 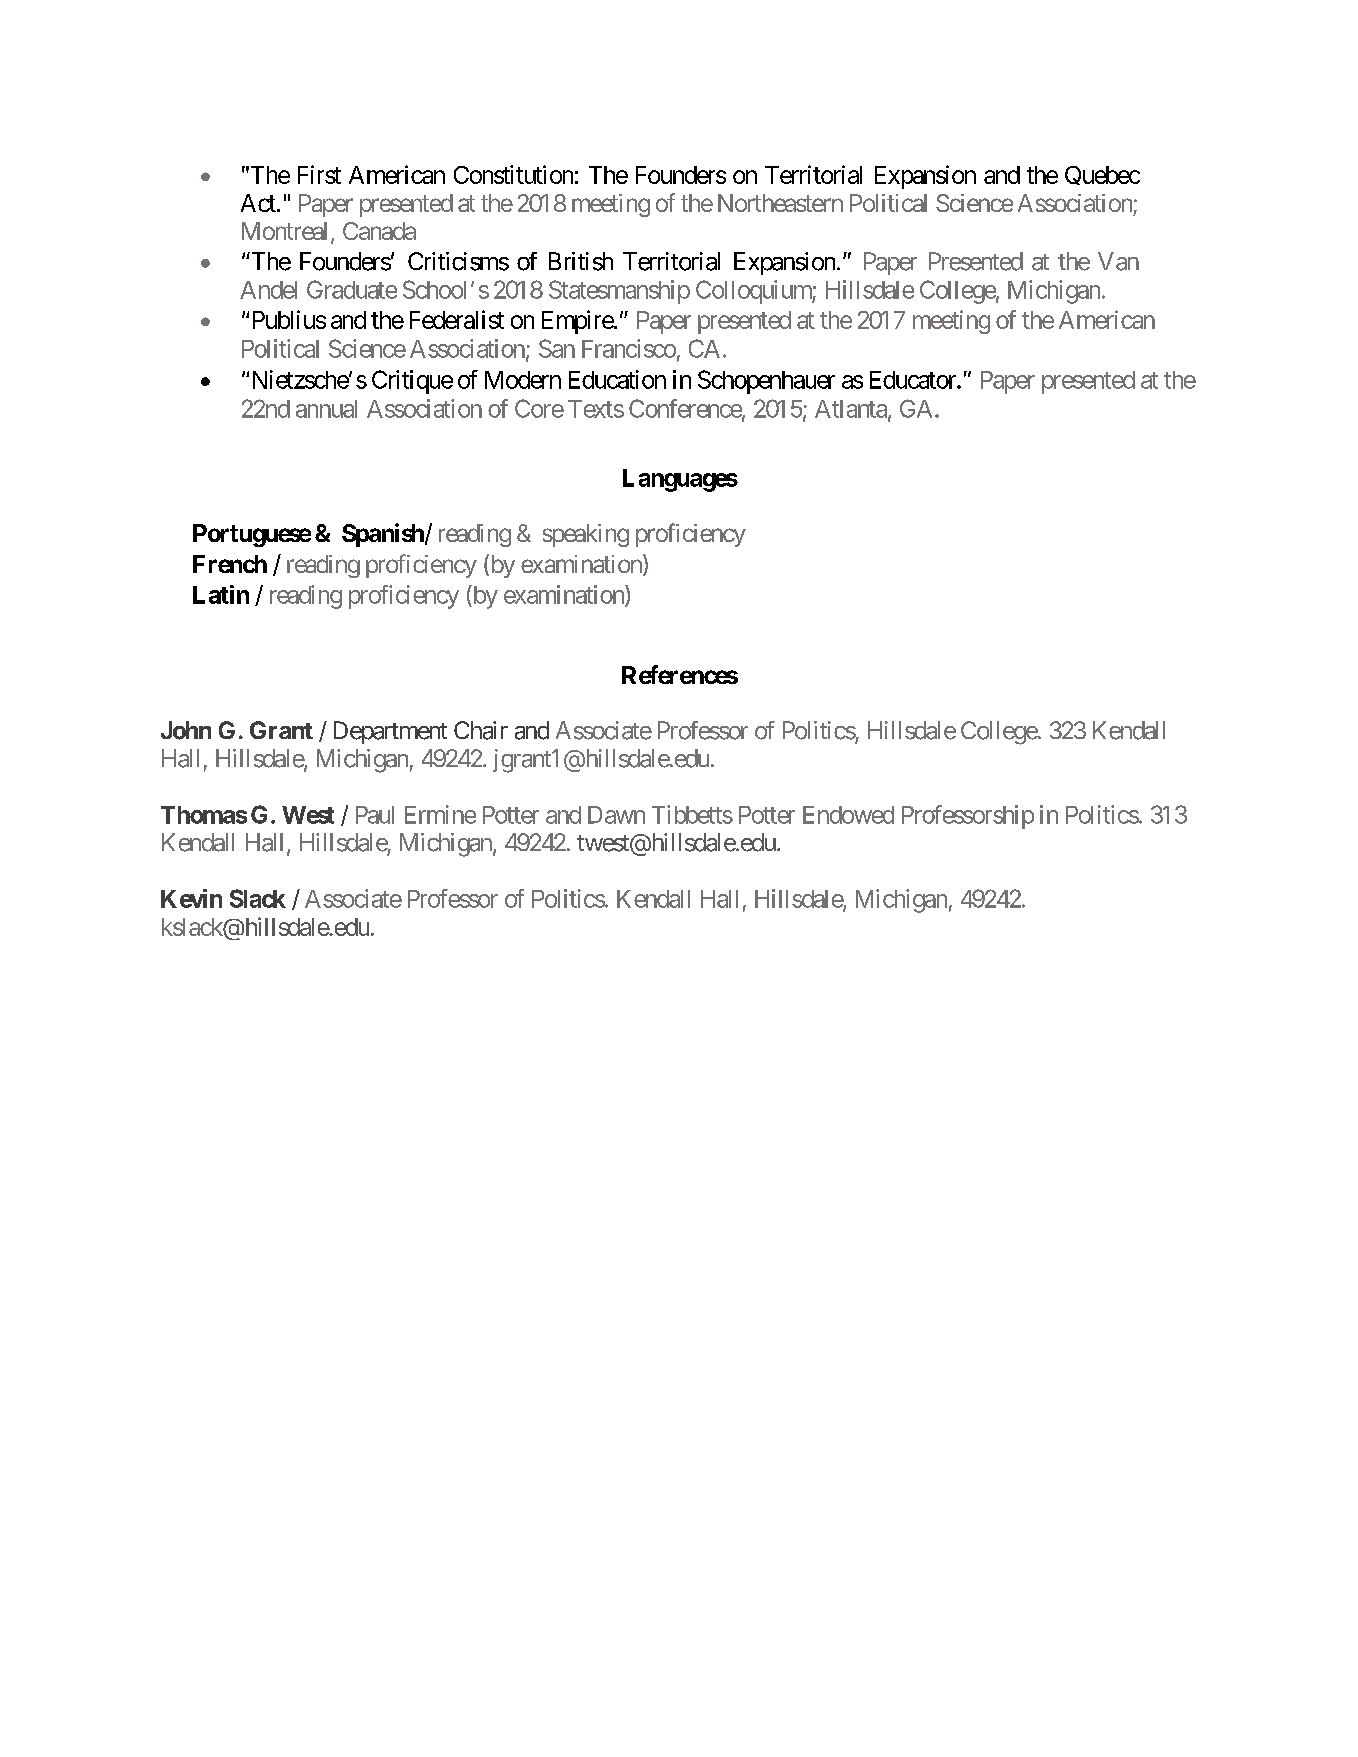 I want to click on Endowed, so click(x=848, y=815).
